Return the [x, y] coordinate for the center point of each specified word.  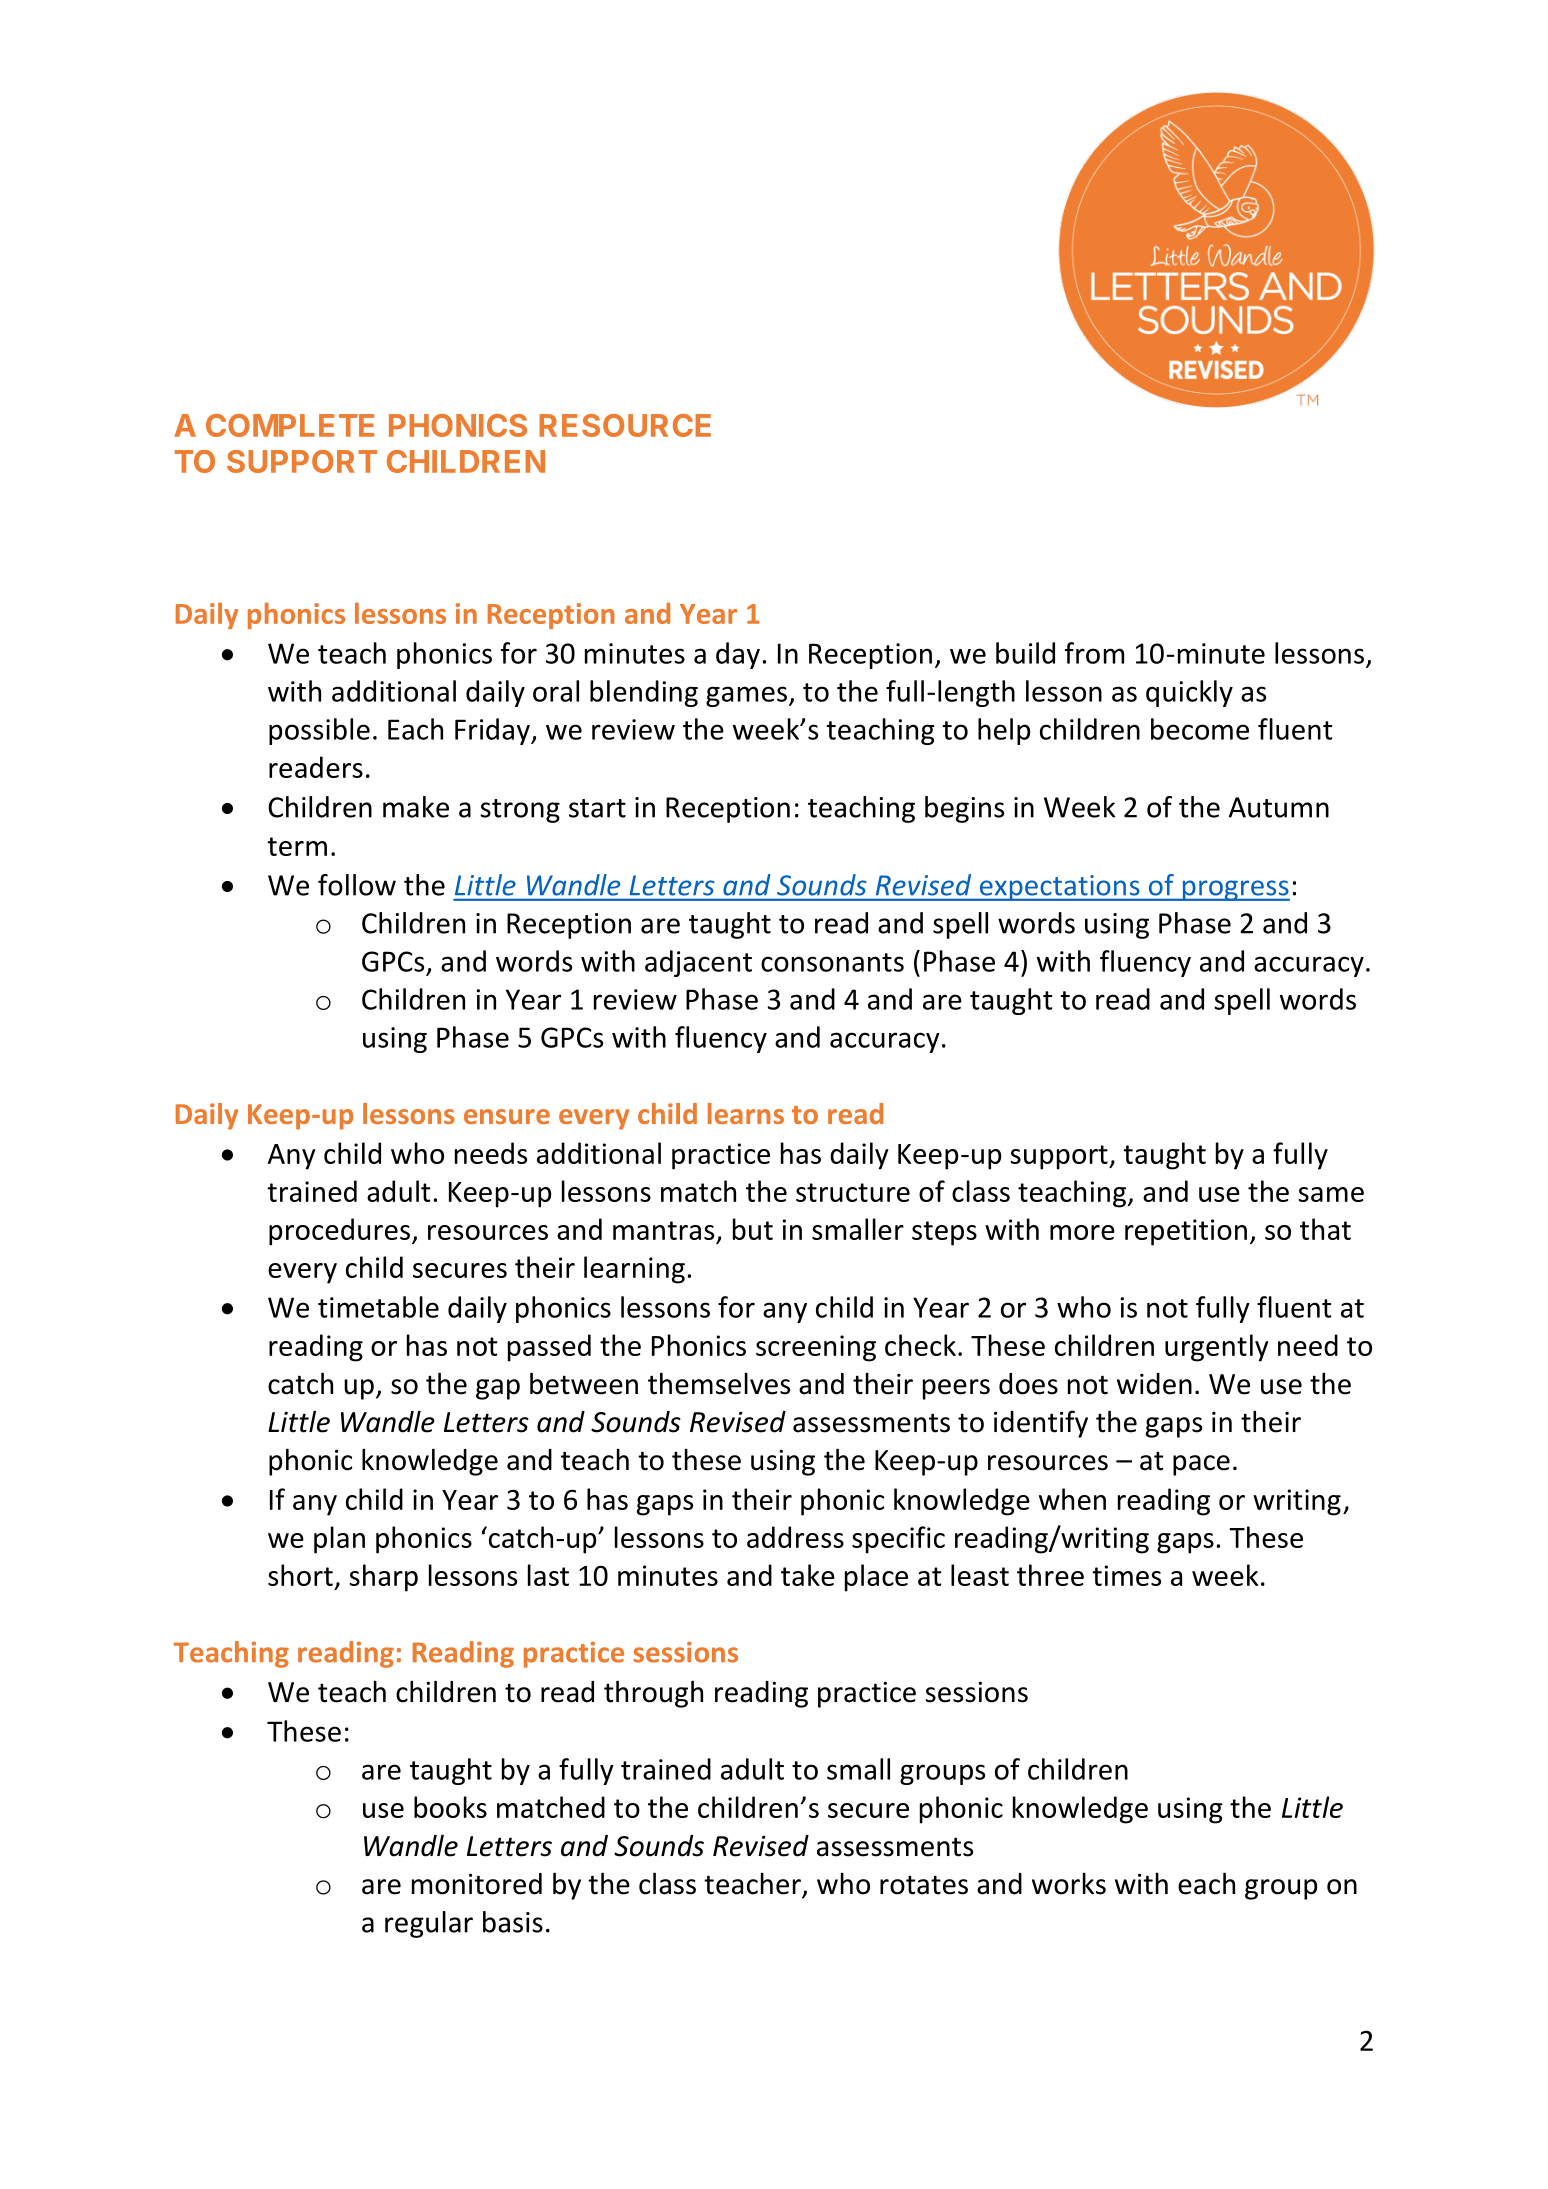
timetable [378, 1307]
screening [816, 1348]
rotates [924, 1885]
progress [1235, 890]
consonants [832, 962]
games [746, 696]
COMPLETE [290, 425]
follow [357, 885]
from [1094, 653]
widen [1154, 1384]
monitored [477, 1884]
